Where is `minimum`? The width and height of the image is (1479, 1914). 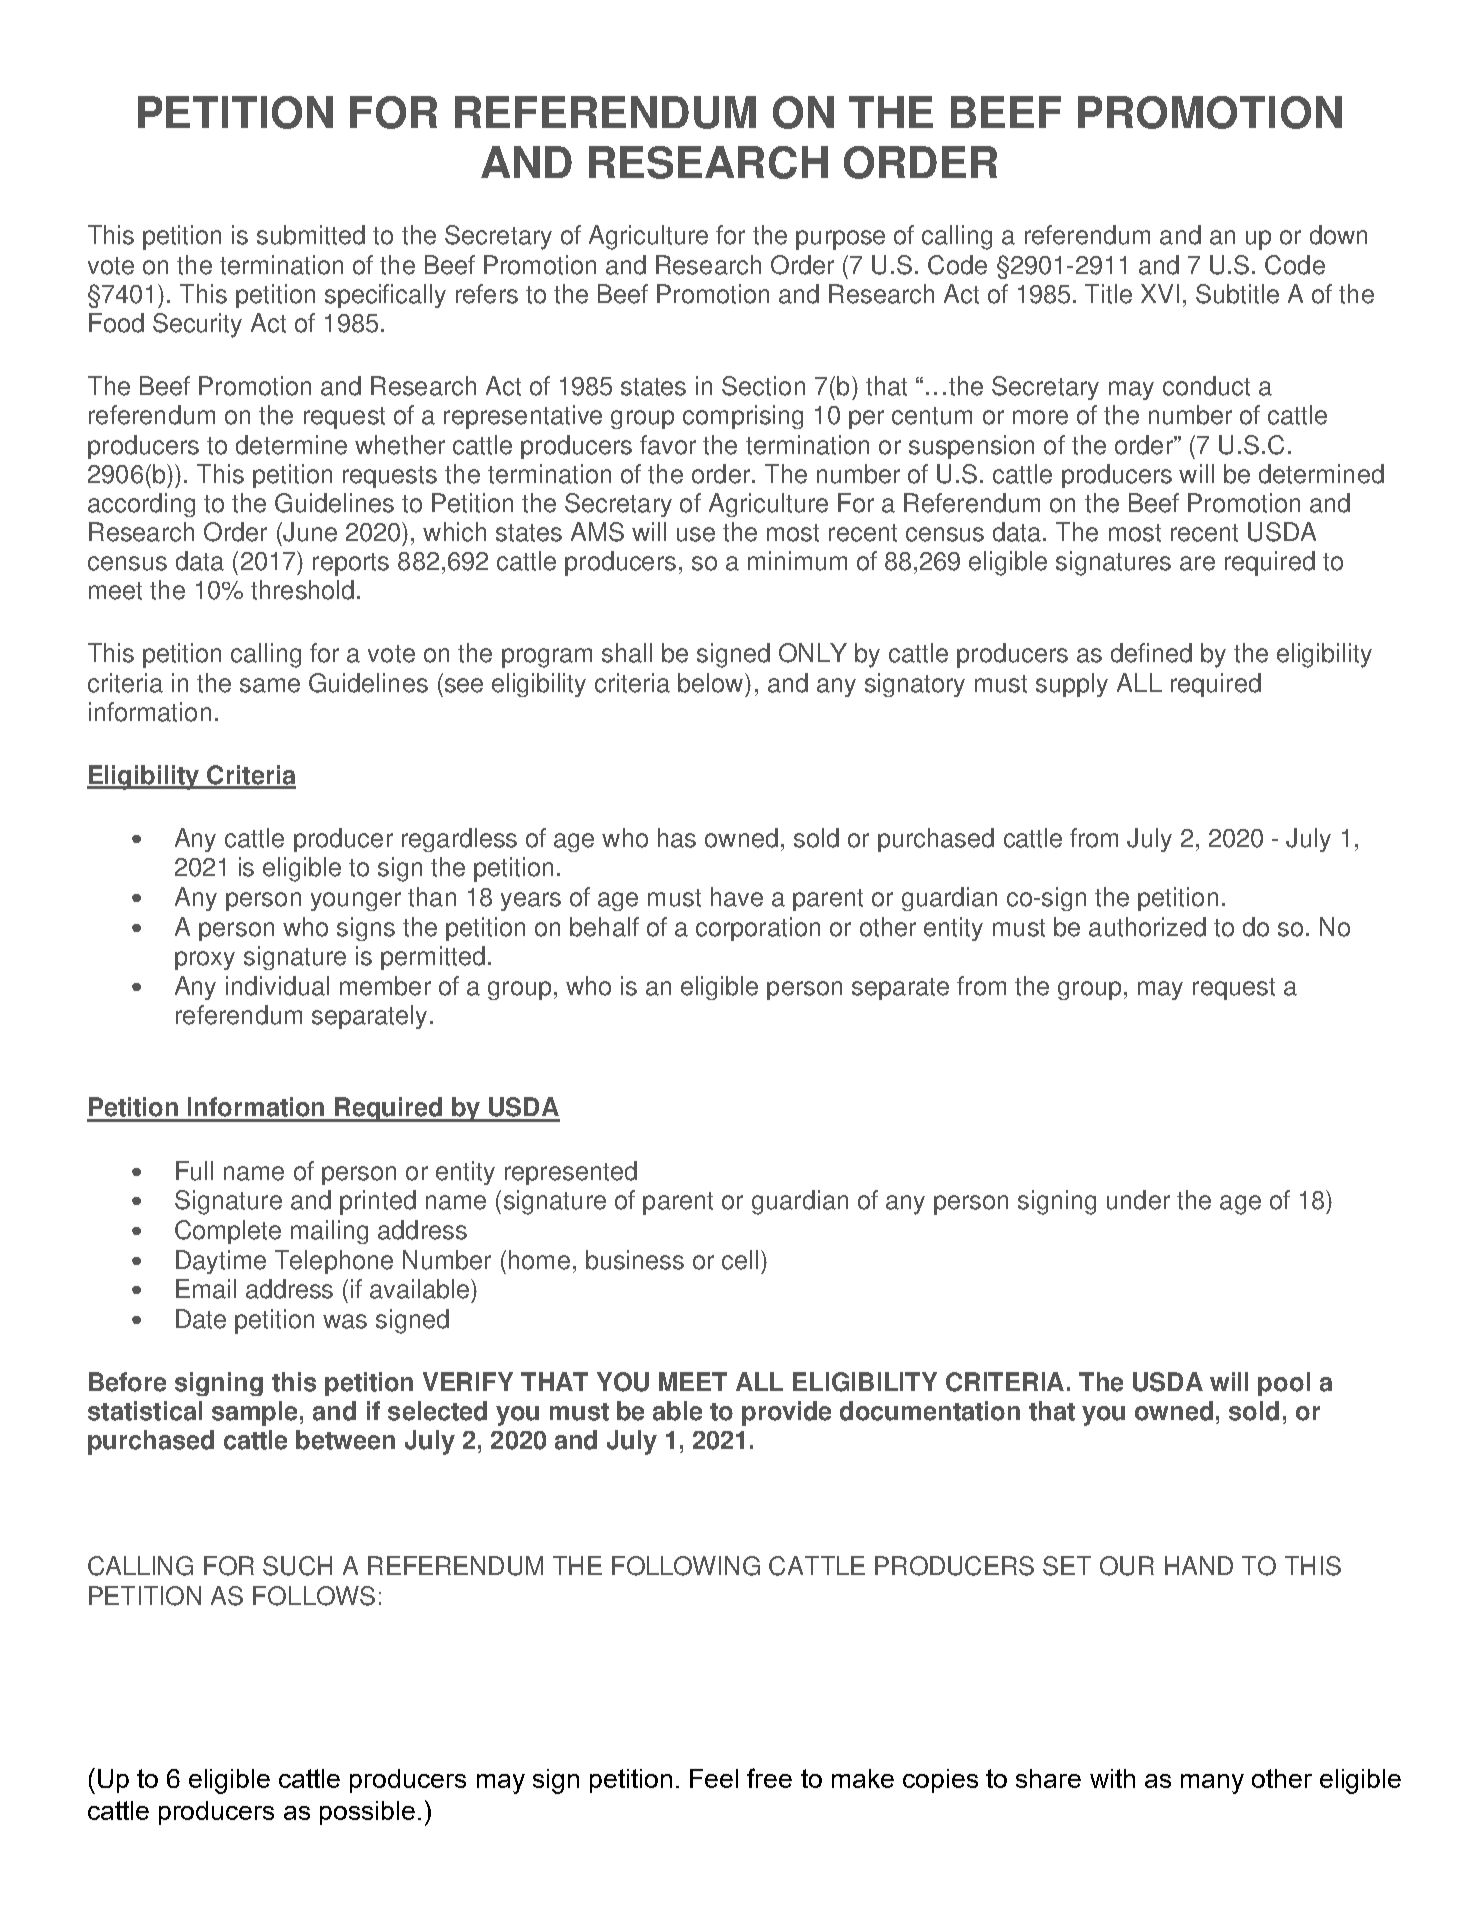
minimum is located at coordinates (797, 561).
